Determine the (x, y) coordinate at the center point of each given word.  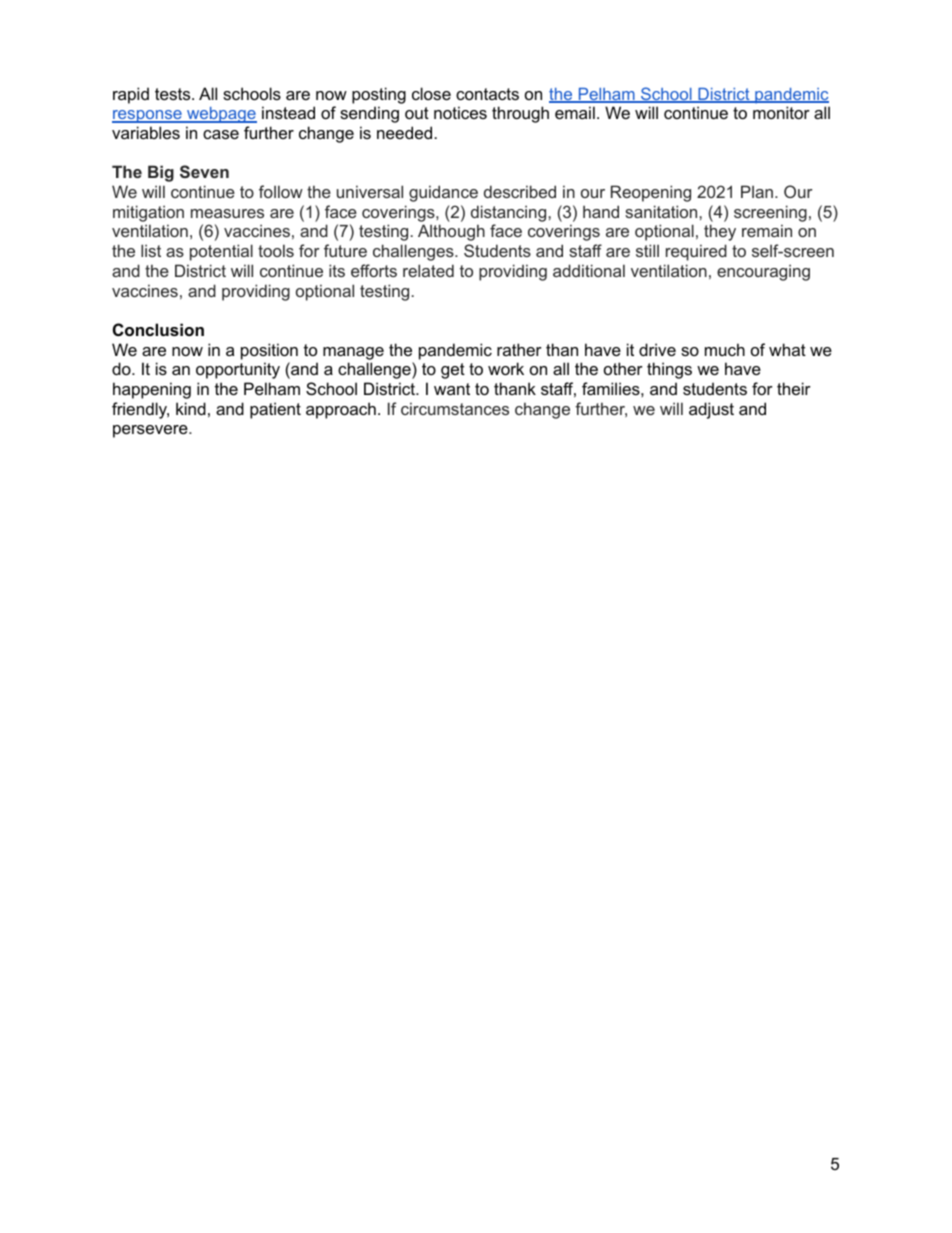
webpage (221, 115)
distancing (510, 213)
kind (191, 408)
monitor (781, 112)
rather (519, 349)
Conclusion (158, 329)
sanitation (662, 211)
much (725, 349)
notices (460, 112)
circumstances (455, 408)
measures (227, 213)
